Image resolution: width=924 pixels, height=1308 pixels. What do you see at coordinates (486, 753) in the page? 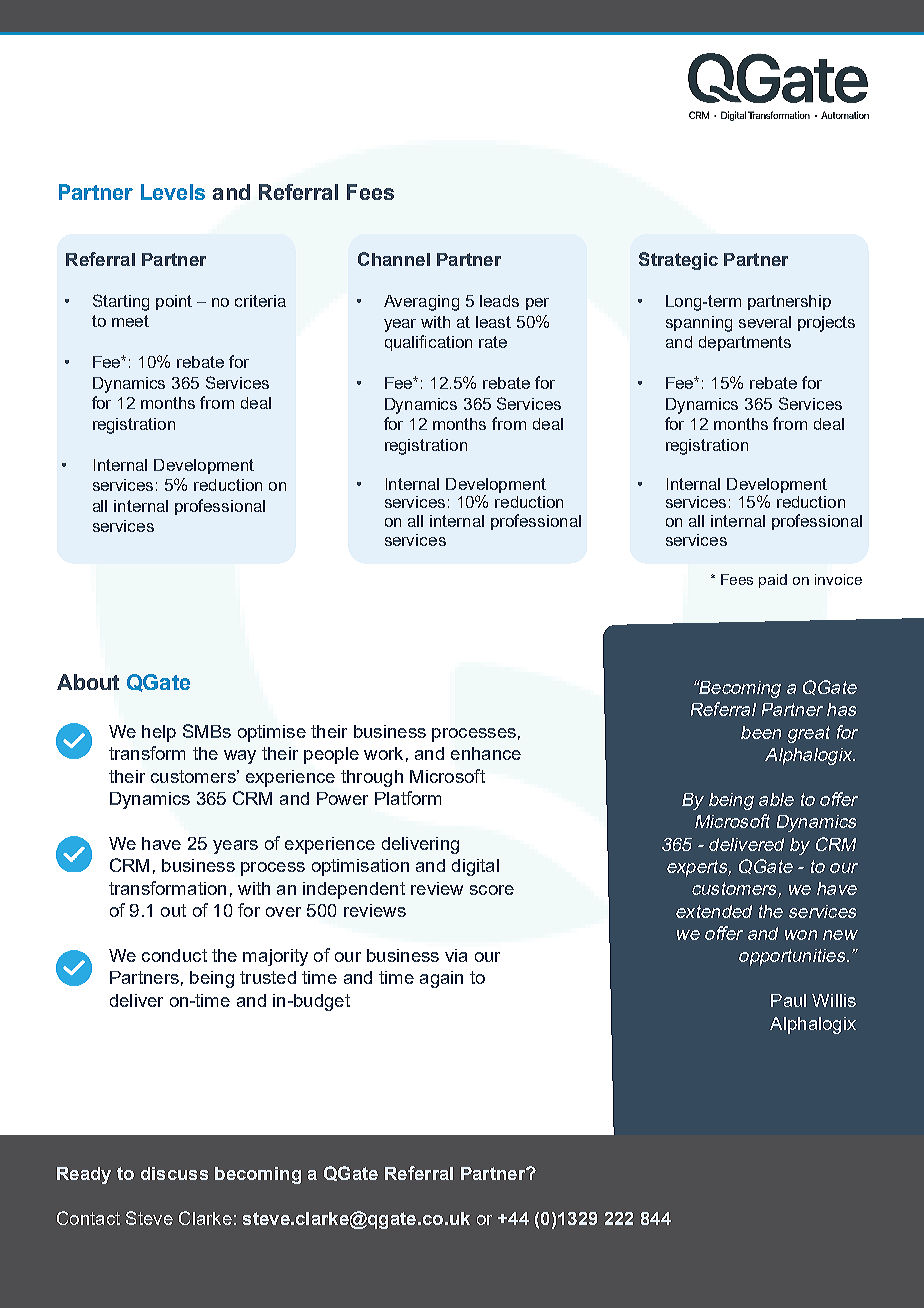
I see `enhance` at bounding box center [486, 753].
